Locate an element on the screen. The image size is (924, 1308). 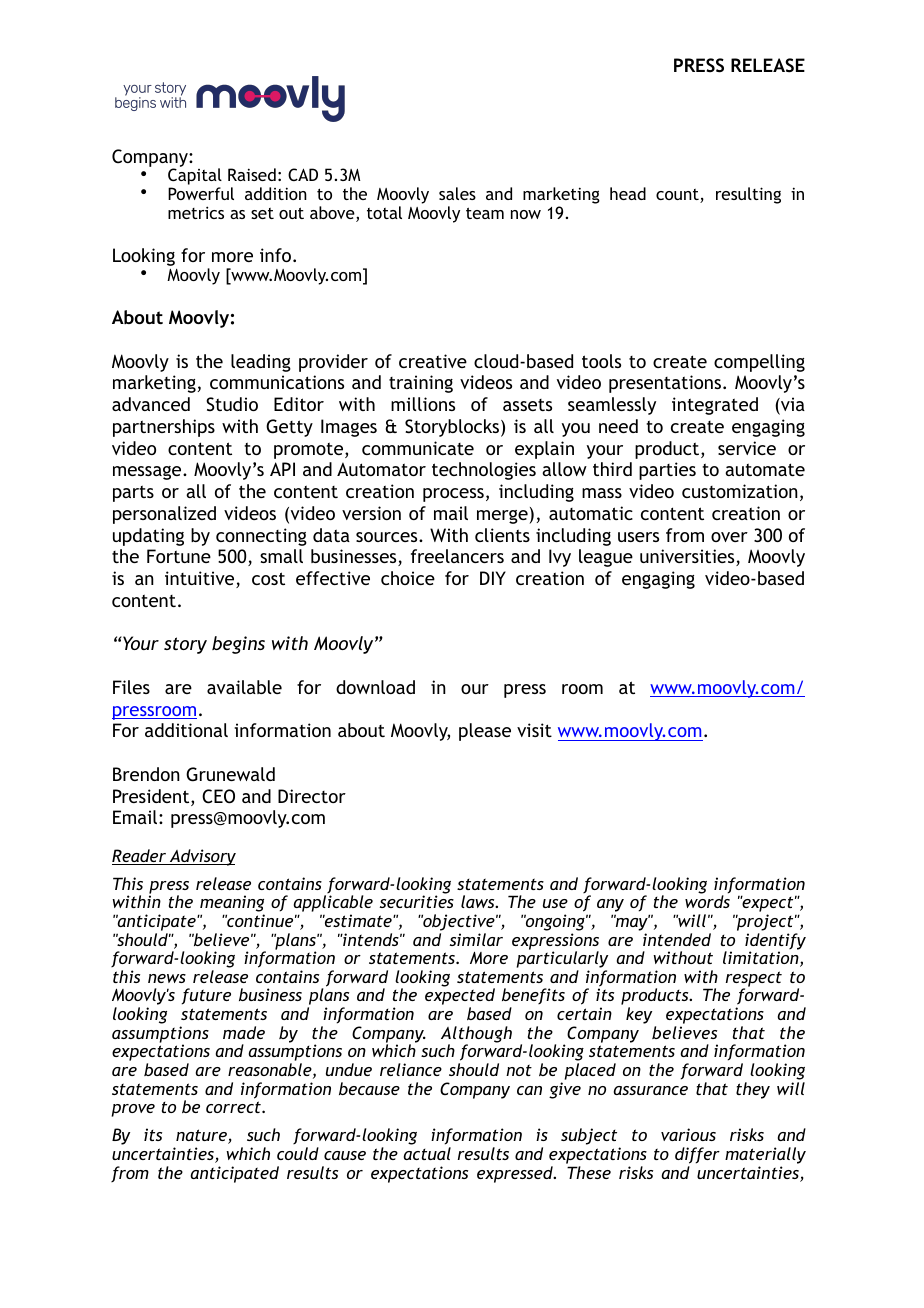
available is located at coordinates (244, 687).
